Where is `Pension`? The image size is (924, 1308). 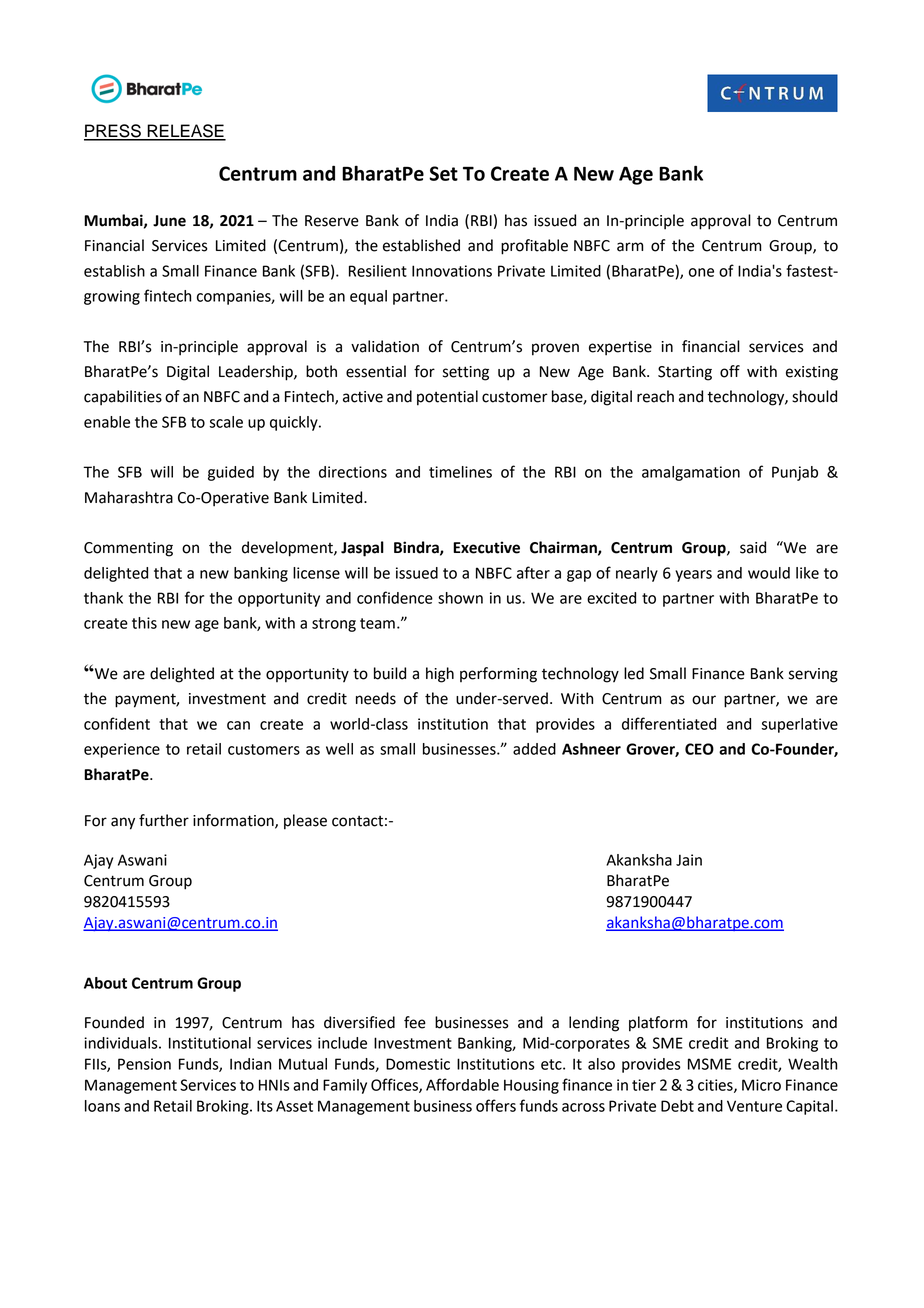
Pension is located at coordinates (144, 1064).
